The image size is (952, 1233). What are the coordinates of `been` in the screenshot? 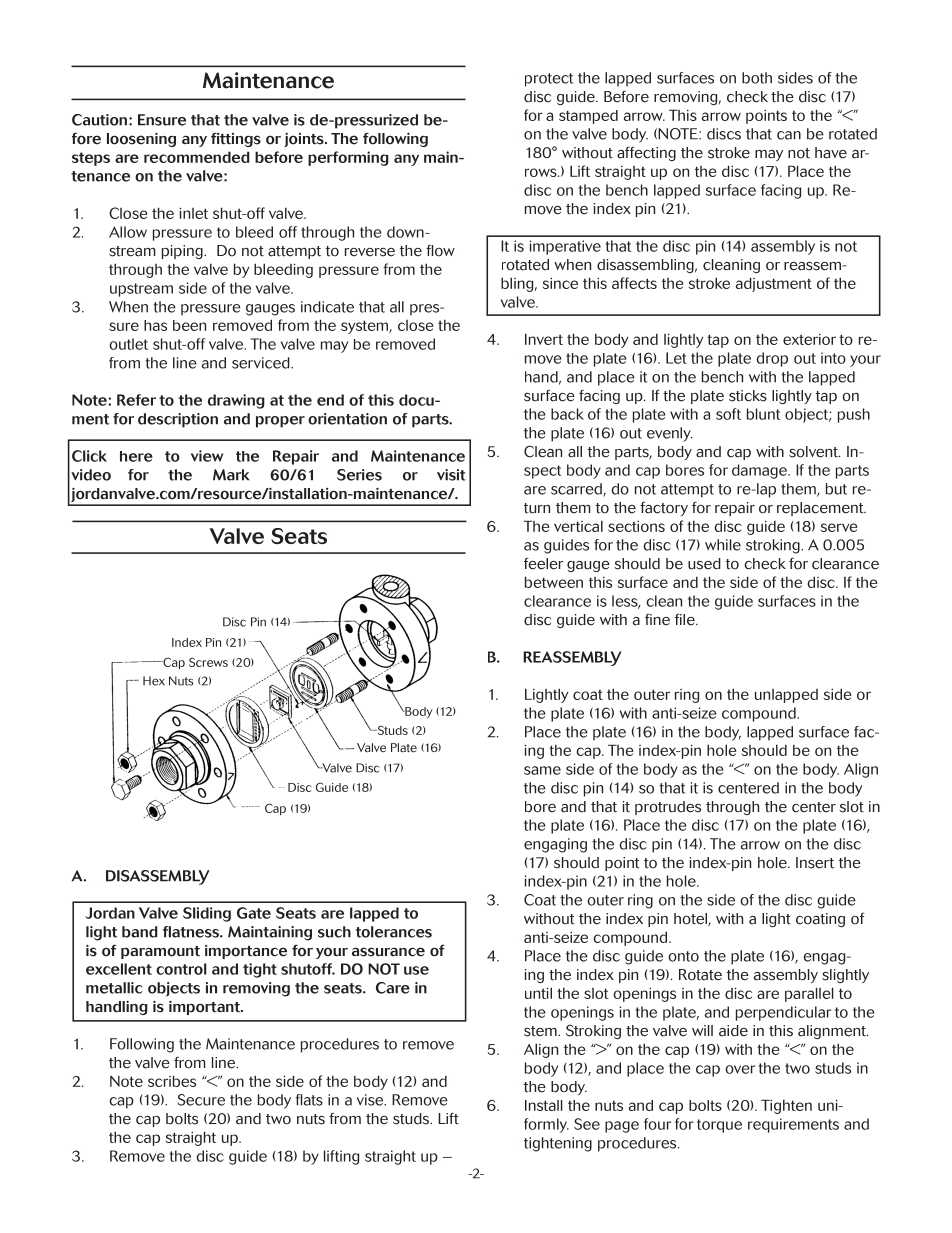 It's located at (189, 325).
